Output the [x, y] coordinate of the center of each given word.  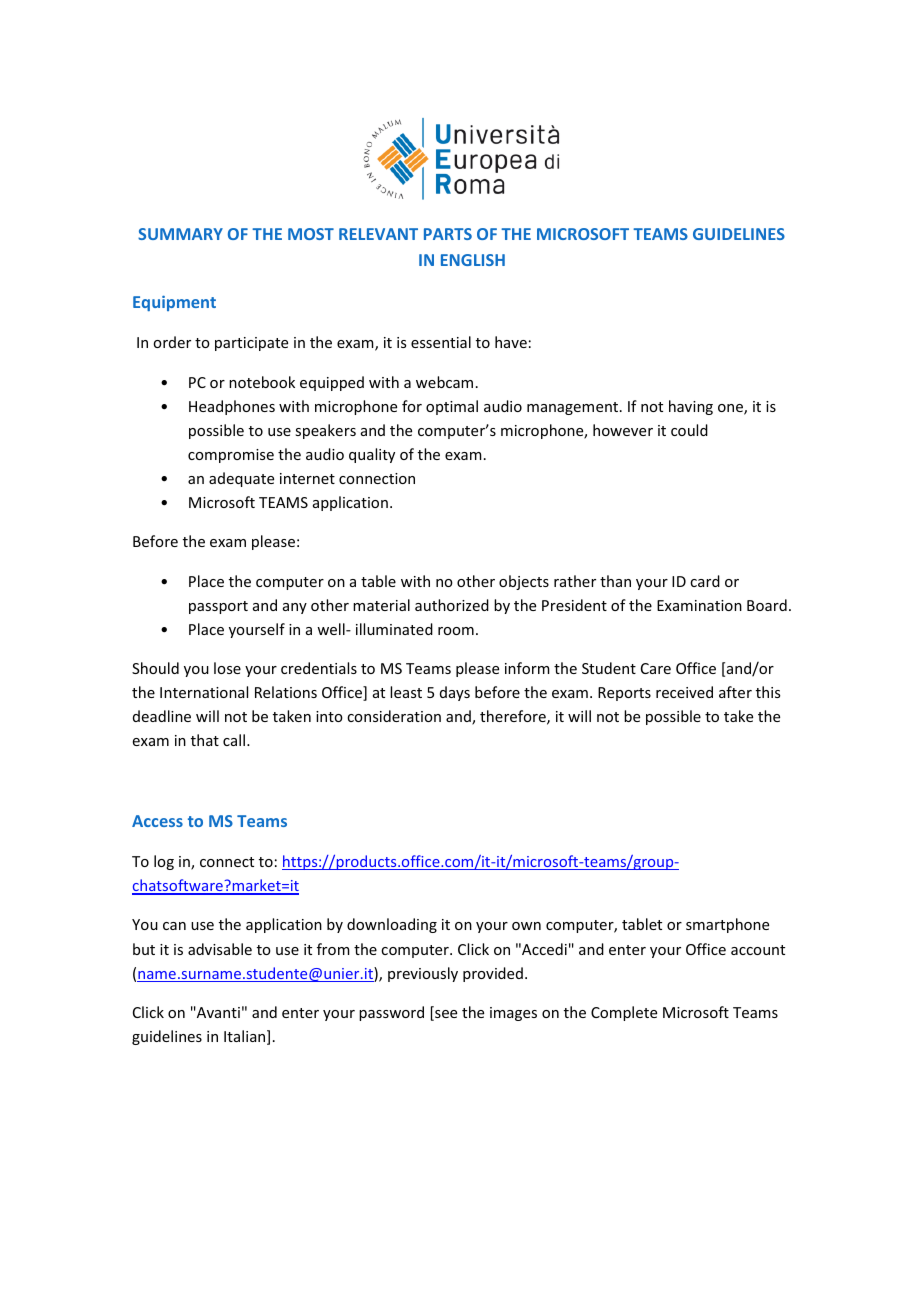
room [456, 631]
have [511, 342]
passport [218, 607]
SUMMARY [180, 234]
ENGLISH [473, 260]
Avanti [217, 1012]
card [705, 581]
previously [423, 974]
